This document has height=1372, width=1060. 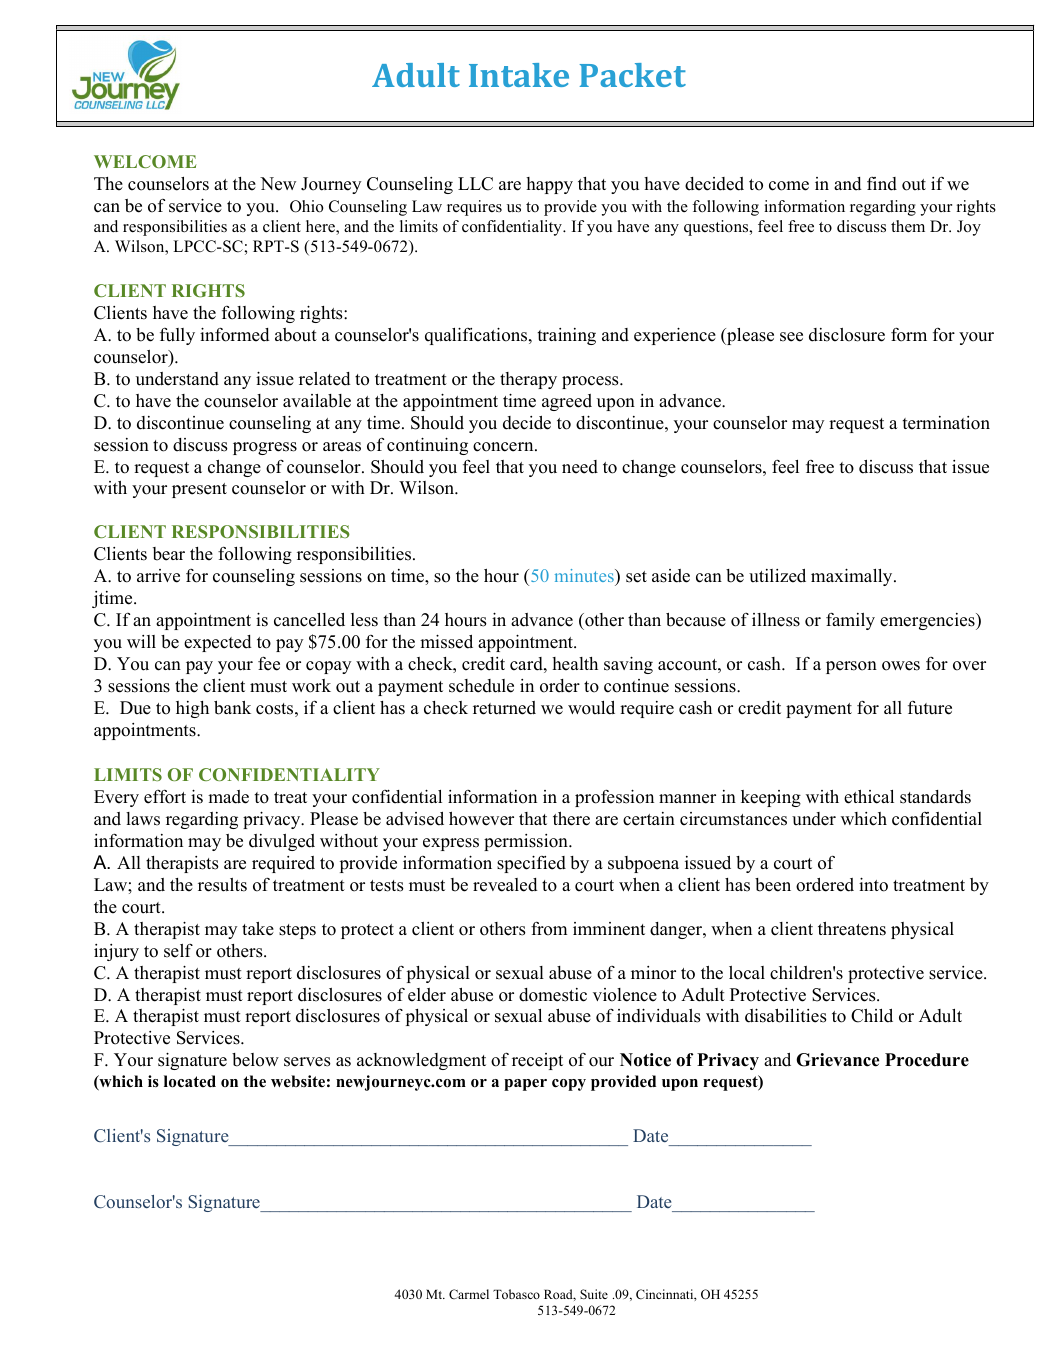 What do you see at coordinates (594, 1294) in the document?
I see `Suite` at bounding box center [594, 1294].
